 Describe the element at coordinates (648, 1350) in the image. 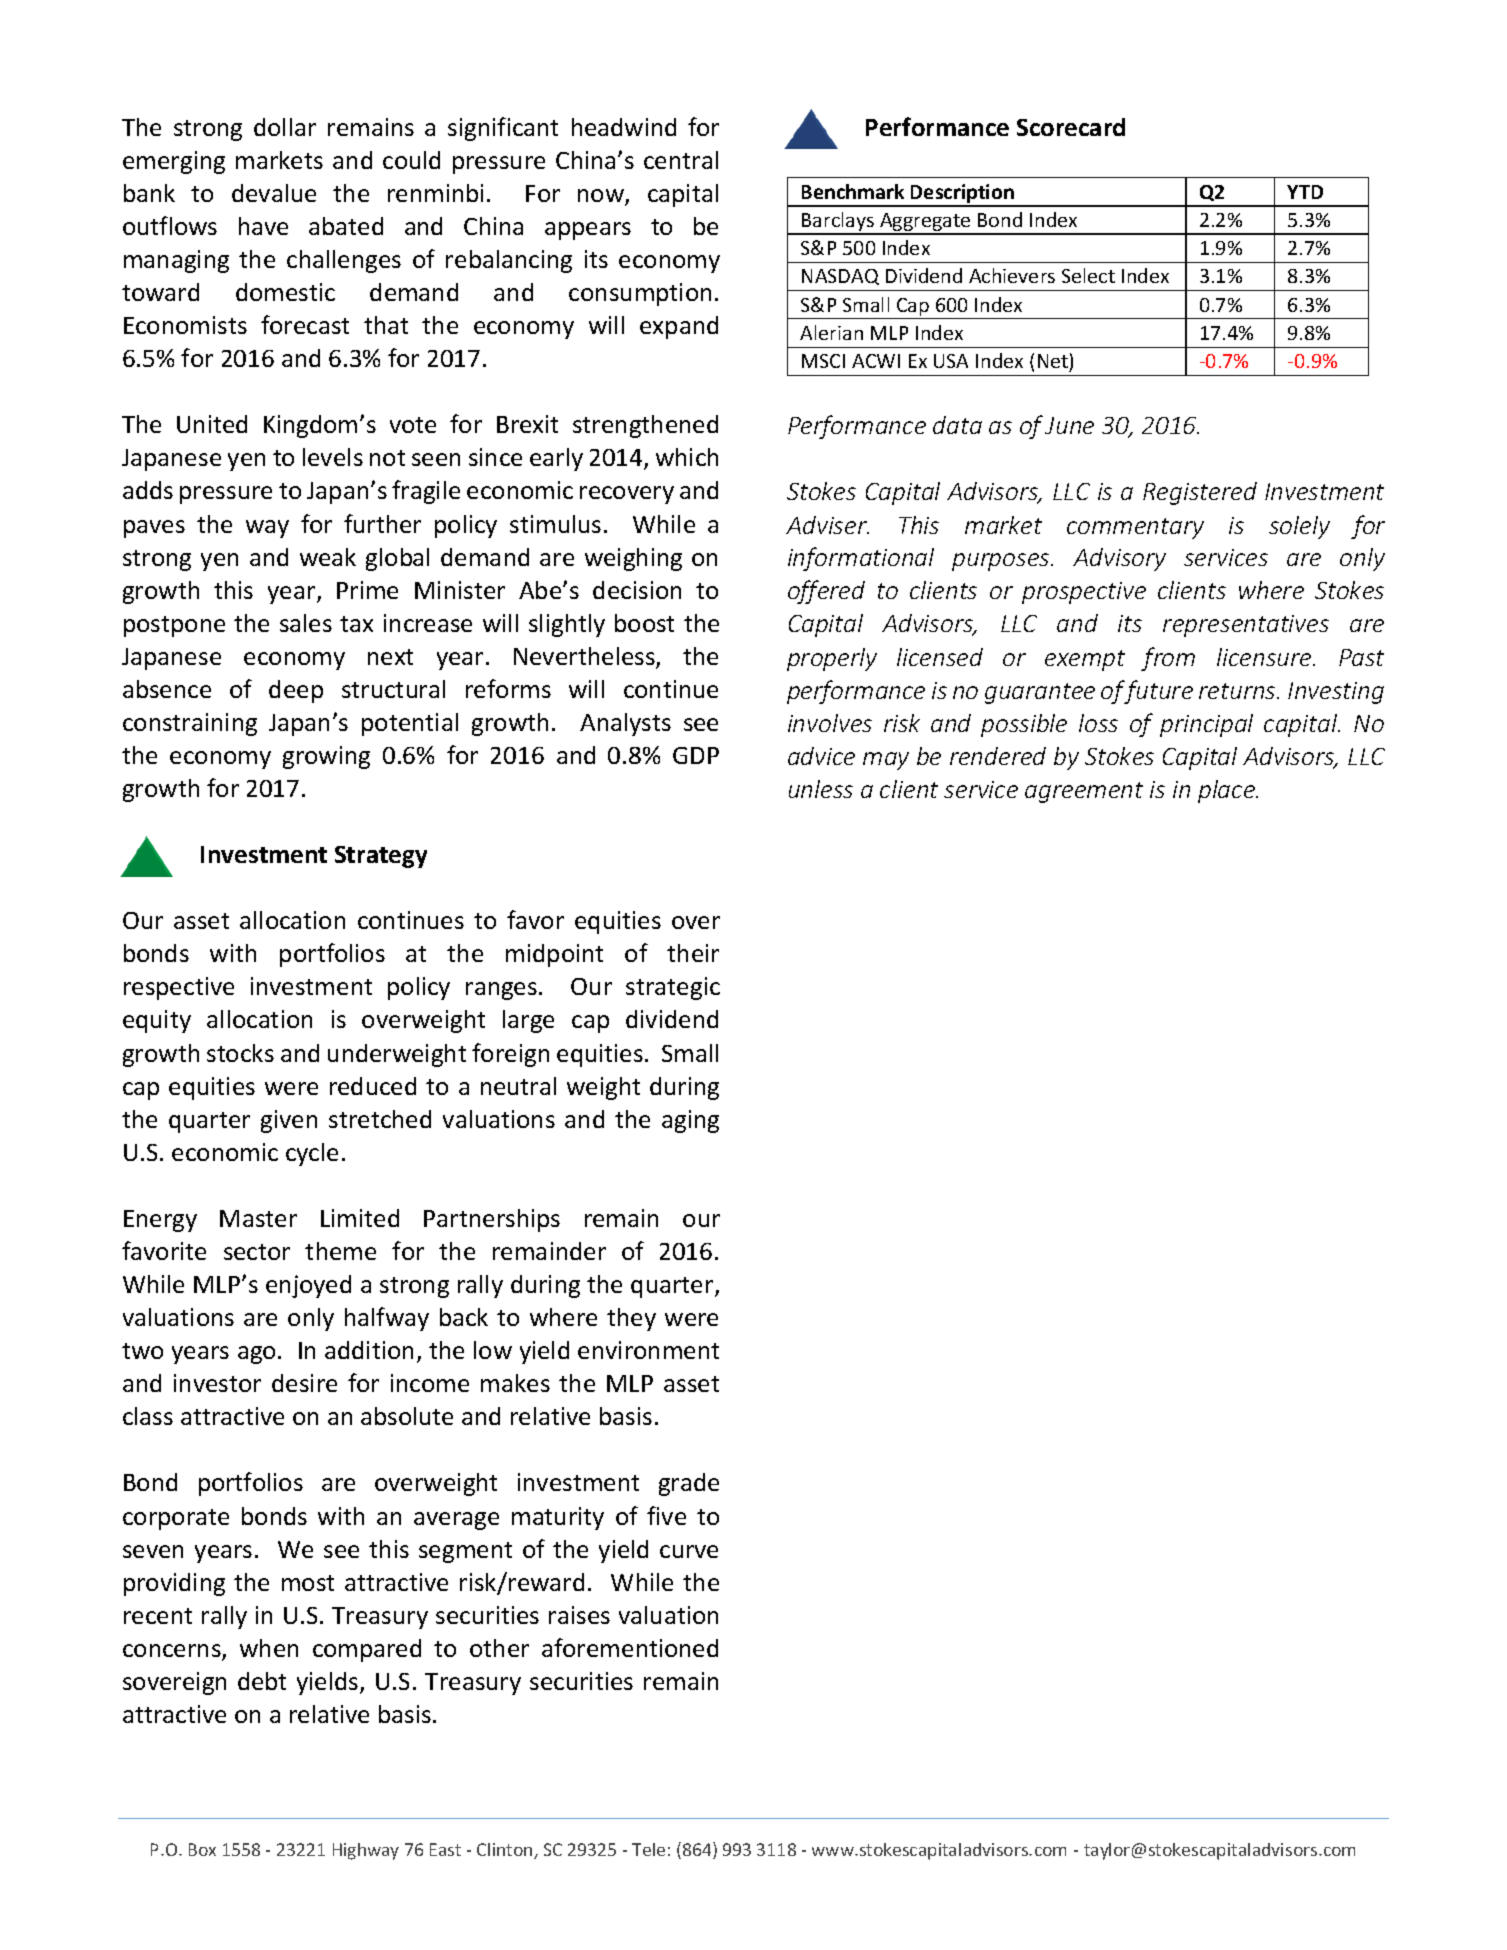

I see `environment` at that location.
